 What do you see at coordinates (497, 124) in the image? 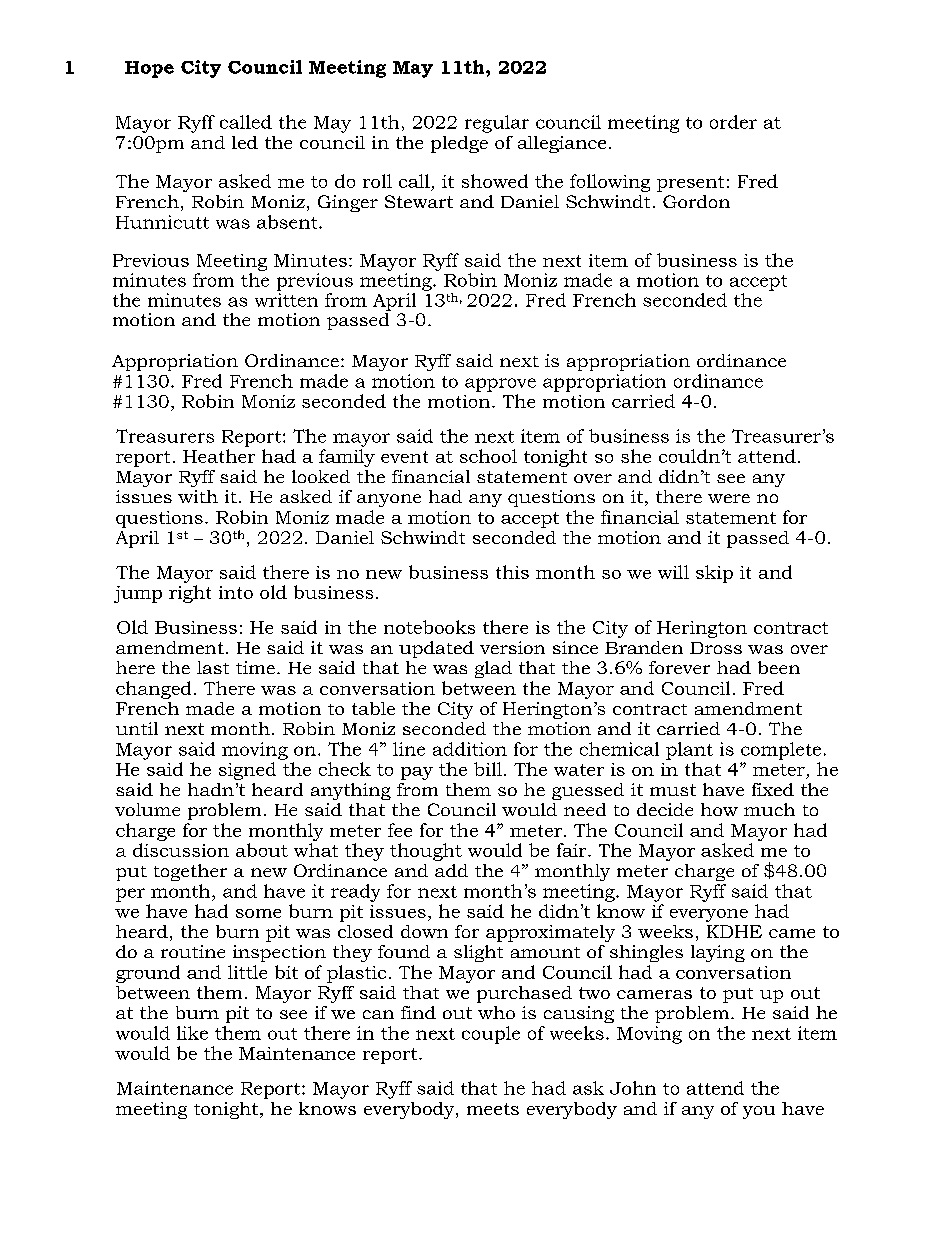
I see `regular` at bounding box center [497, 124].
